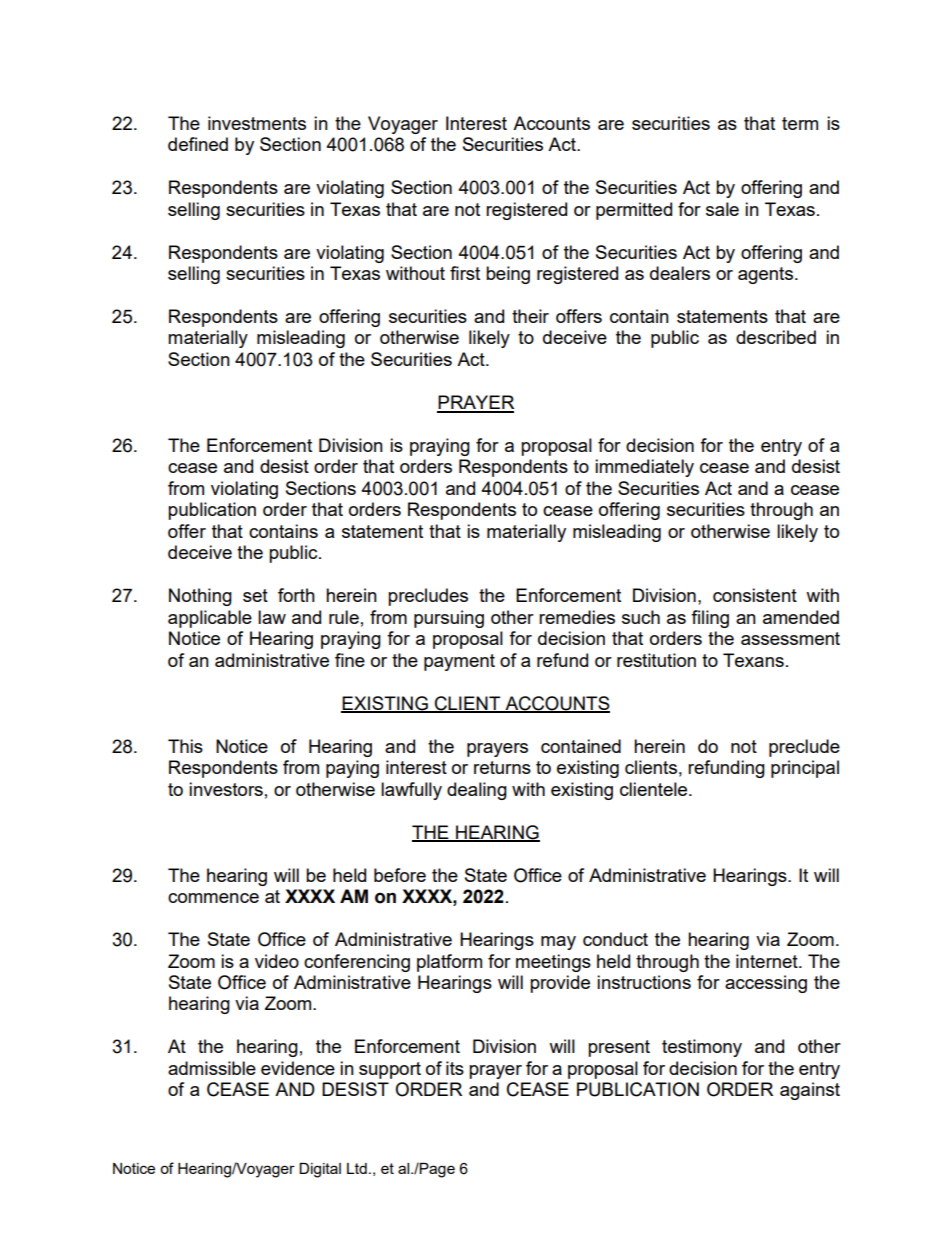  Describe the element at coordinates (644, 468) in the screenshot. I see `immediately` at that location.
